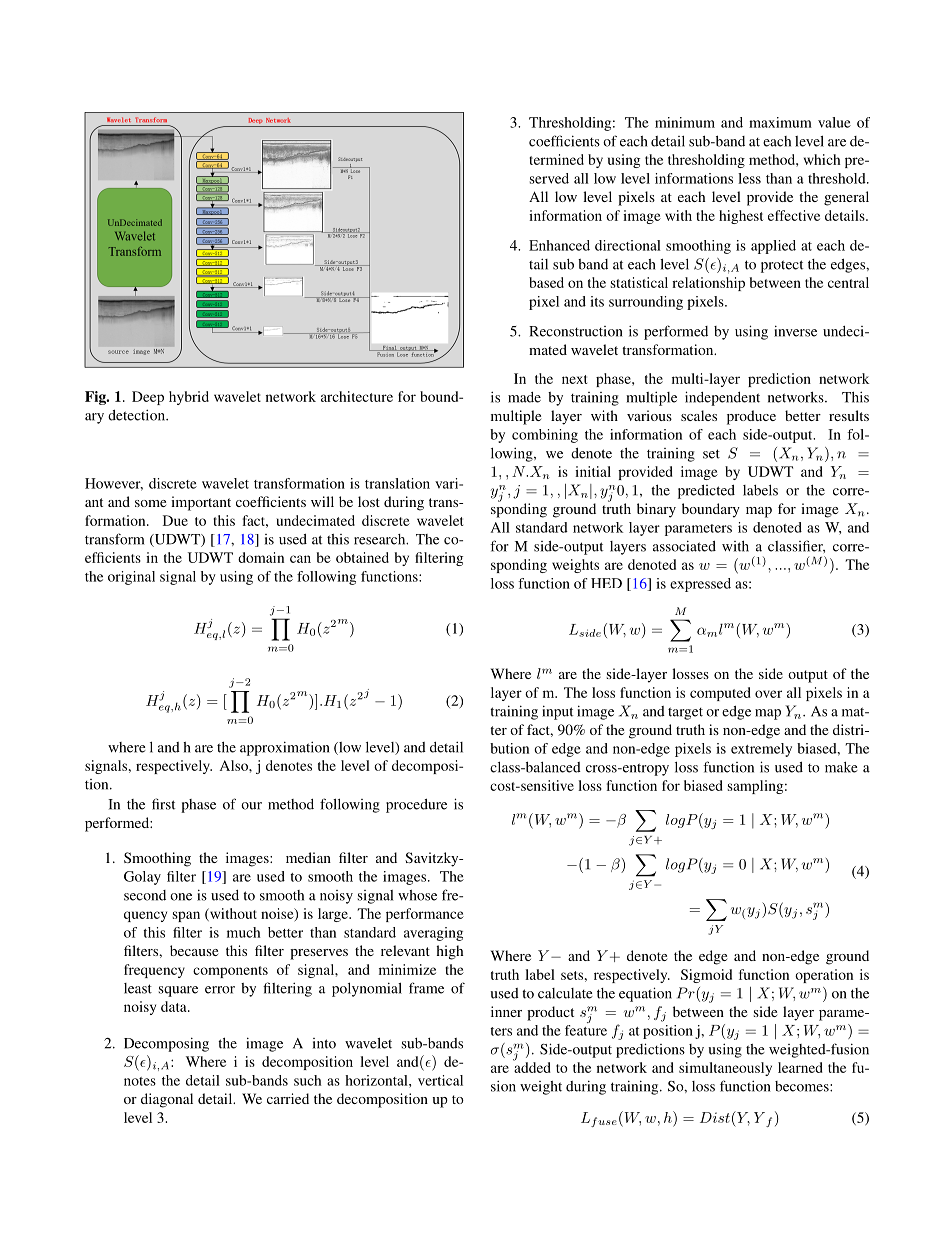 This page has width=952, height=1233. What do you see at coordinates (261, 557) in the page?
I see `domain` at bounding box center [261, 557].
